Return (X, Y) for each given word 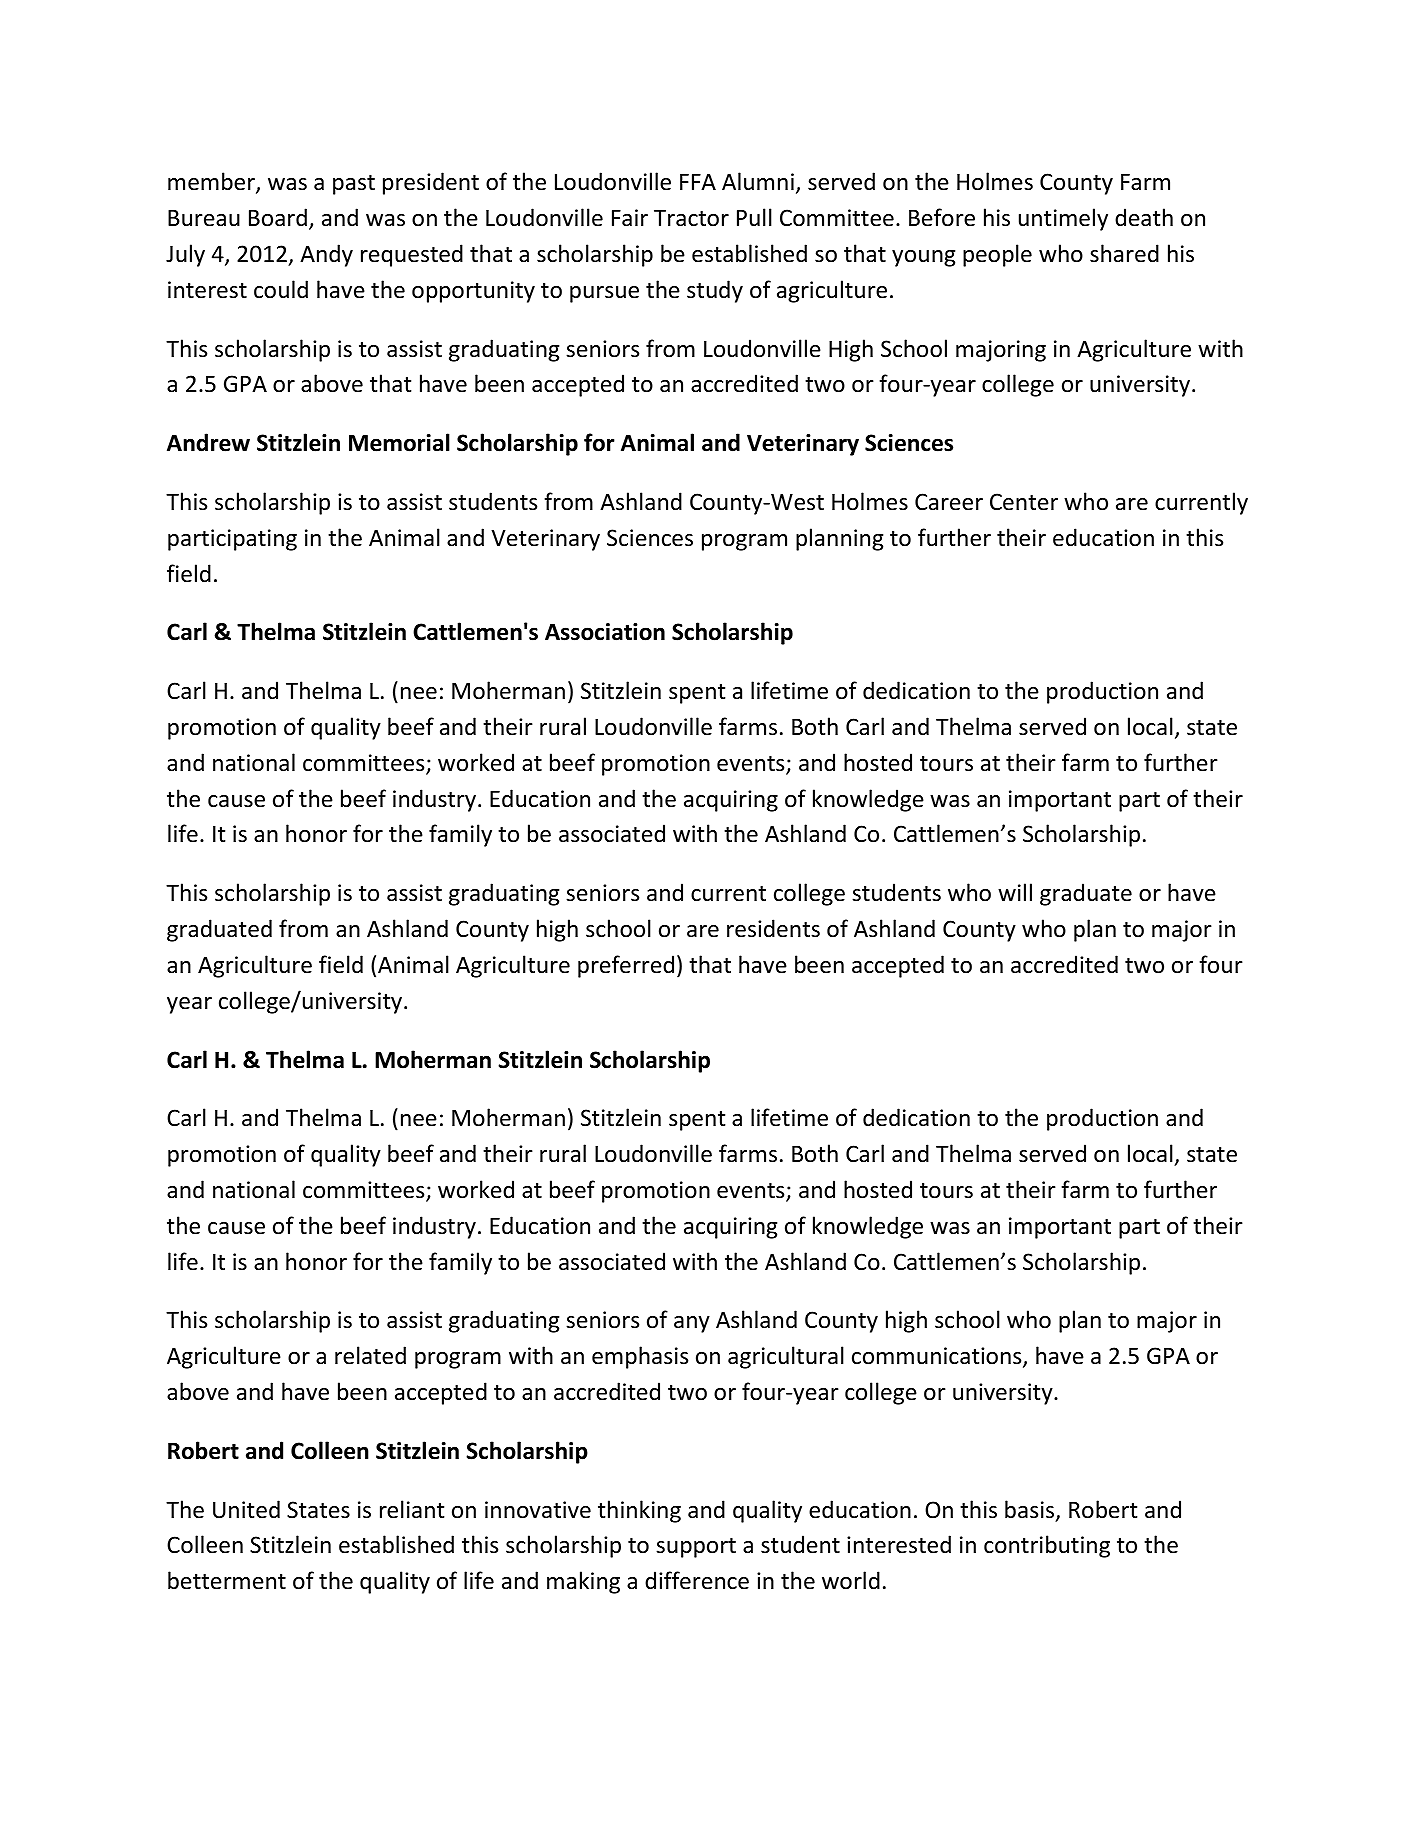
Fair (630, 218)
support (696, 1548)
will (1015, 892)
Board (278, 217)
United (246, 1509)
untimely (1063, 219)
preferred (626, 966)
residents (773, 928)
